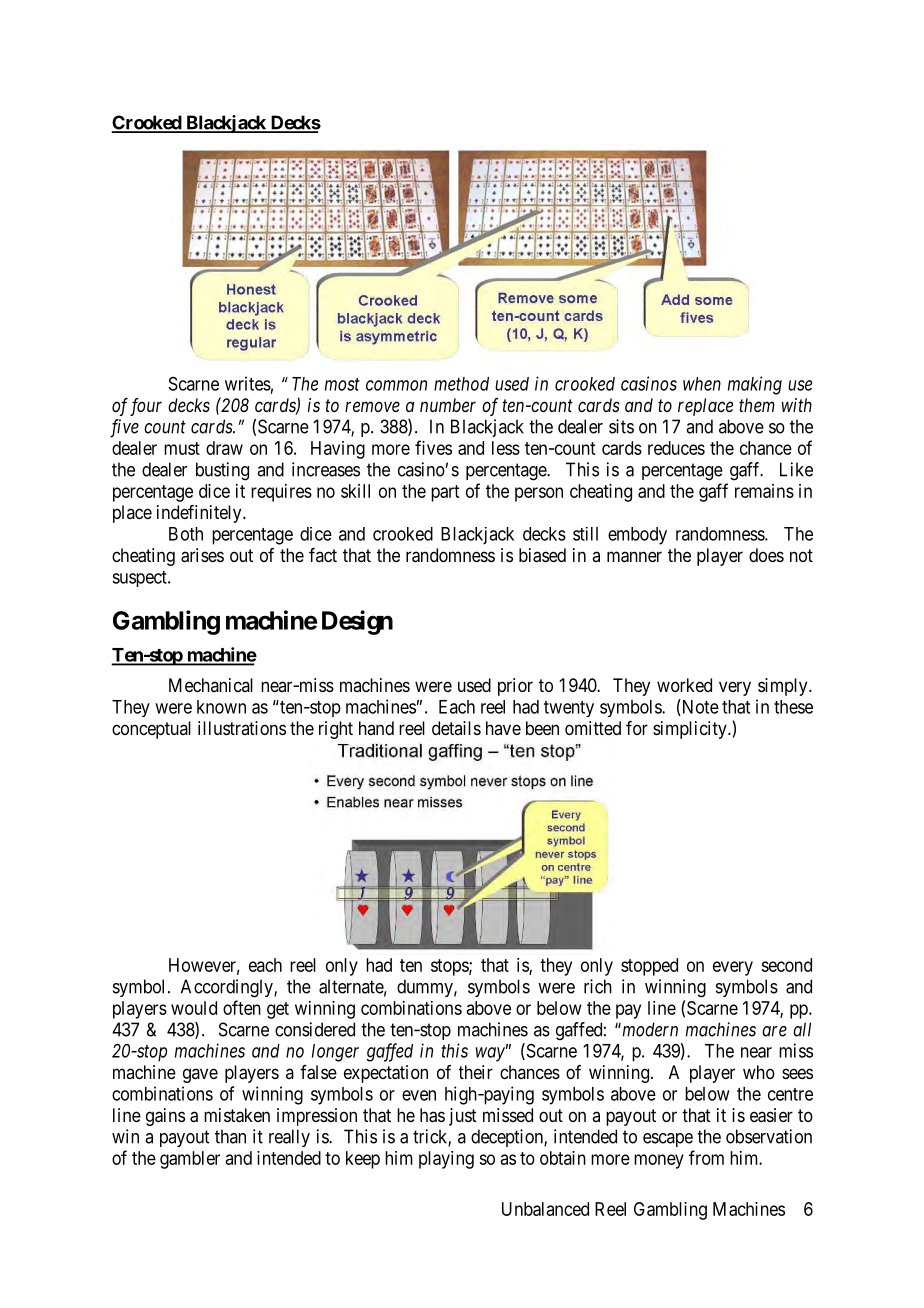  What do you see at coordinates (224, 448) in the screenshot?
I see `draw` at bounding box center [224, 448].
